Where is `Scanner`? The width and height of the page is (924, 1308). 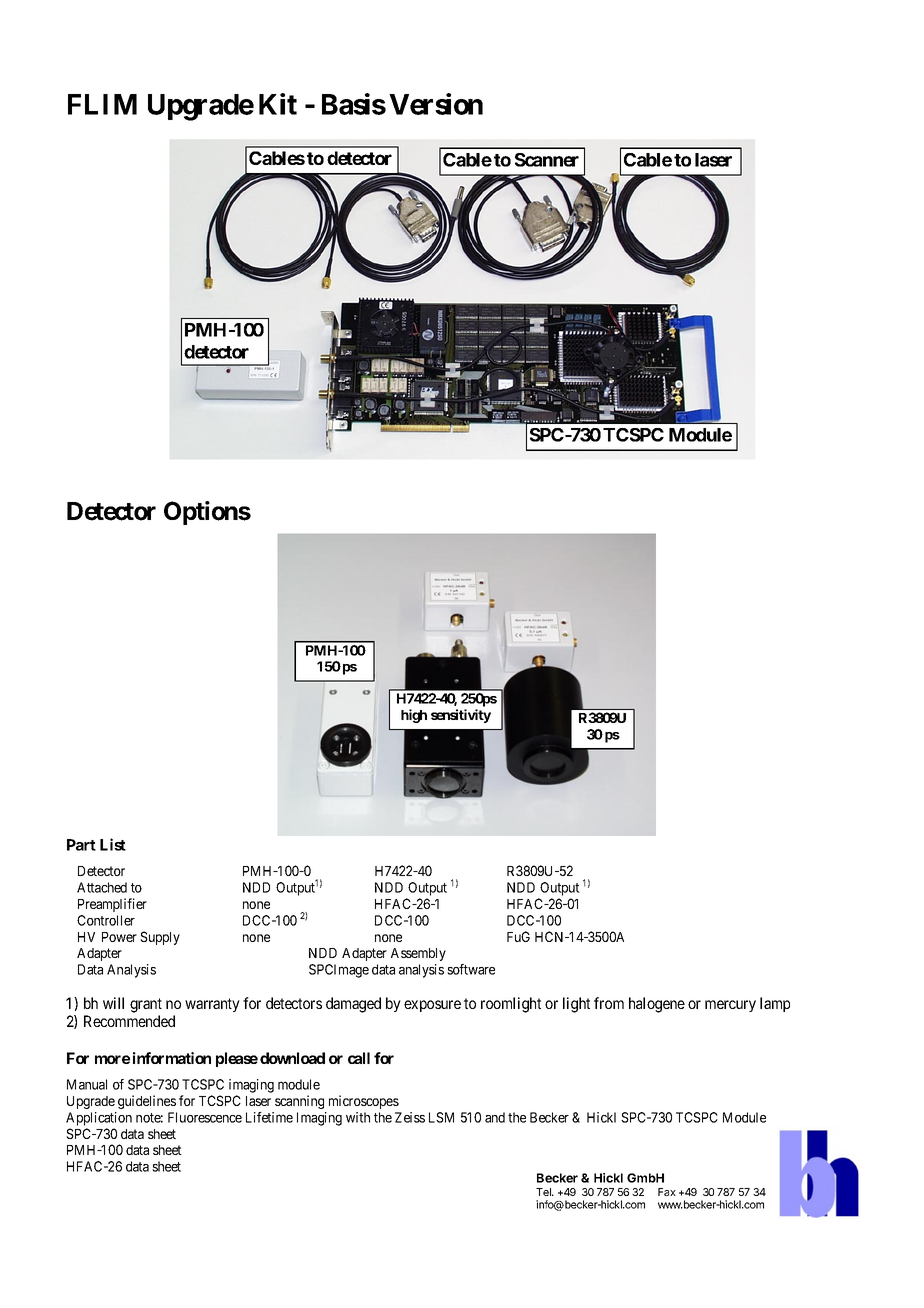
Scanner is located at coordinates (547, 160).
